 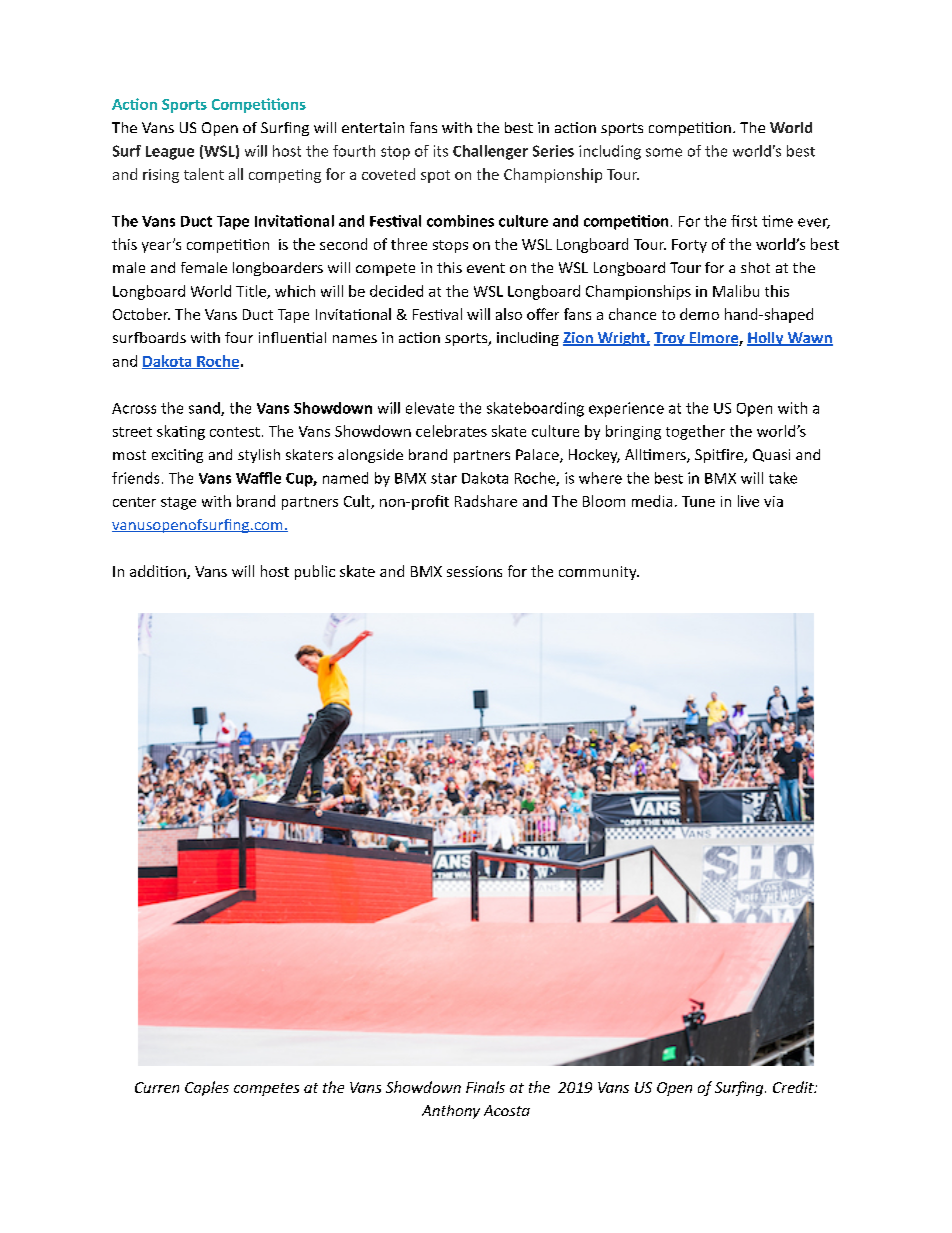 I want to click on Anthony, so click(x=451, y=1112).
